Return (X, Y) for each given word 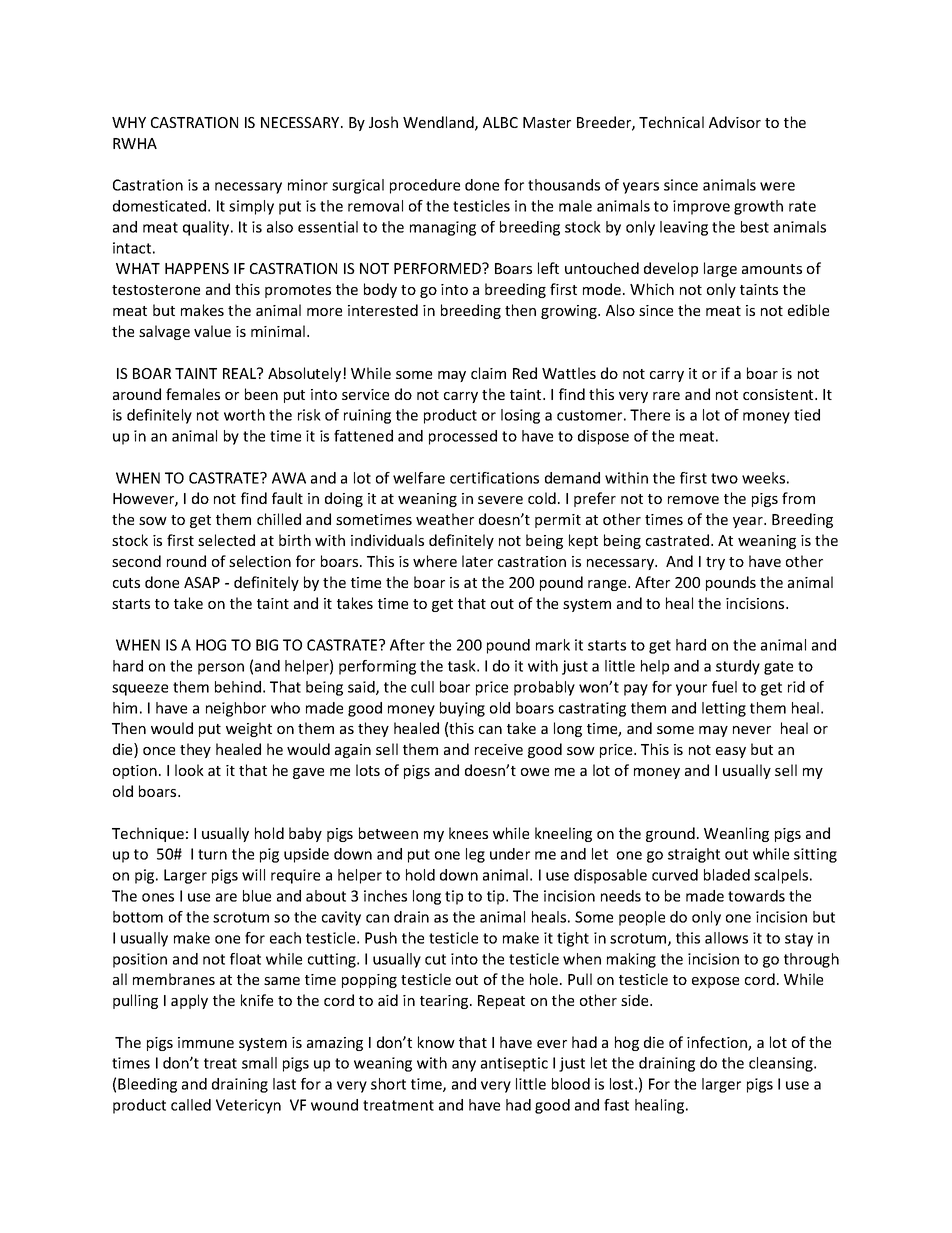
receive (499, 749)
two (724, 478)
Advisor (735, 122)
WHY (129, 122)
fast (616, 1105)
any (464, 1066)
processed (463, 437)
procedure (425, 186)
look (189, 770)
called (191, 1105)
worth (244, 415)
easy (731, 752)
